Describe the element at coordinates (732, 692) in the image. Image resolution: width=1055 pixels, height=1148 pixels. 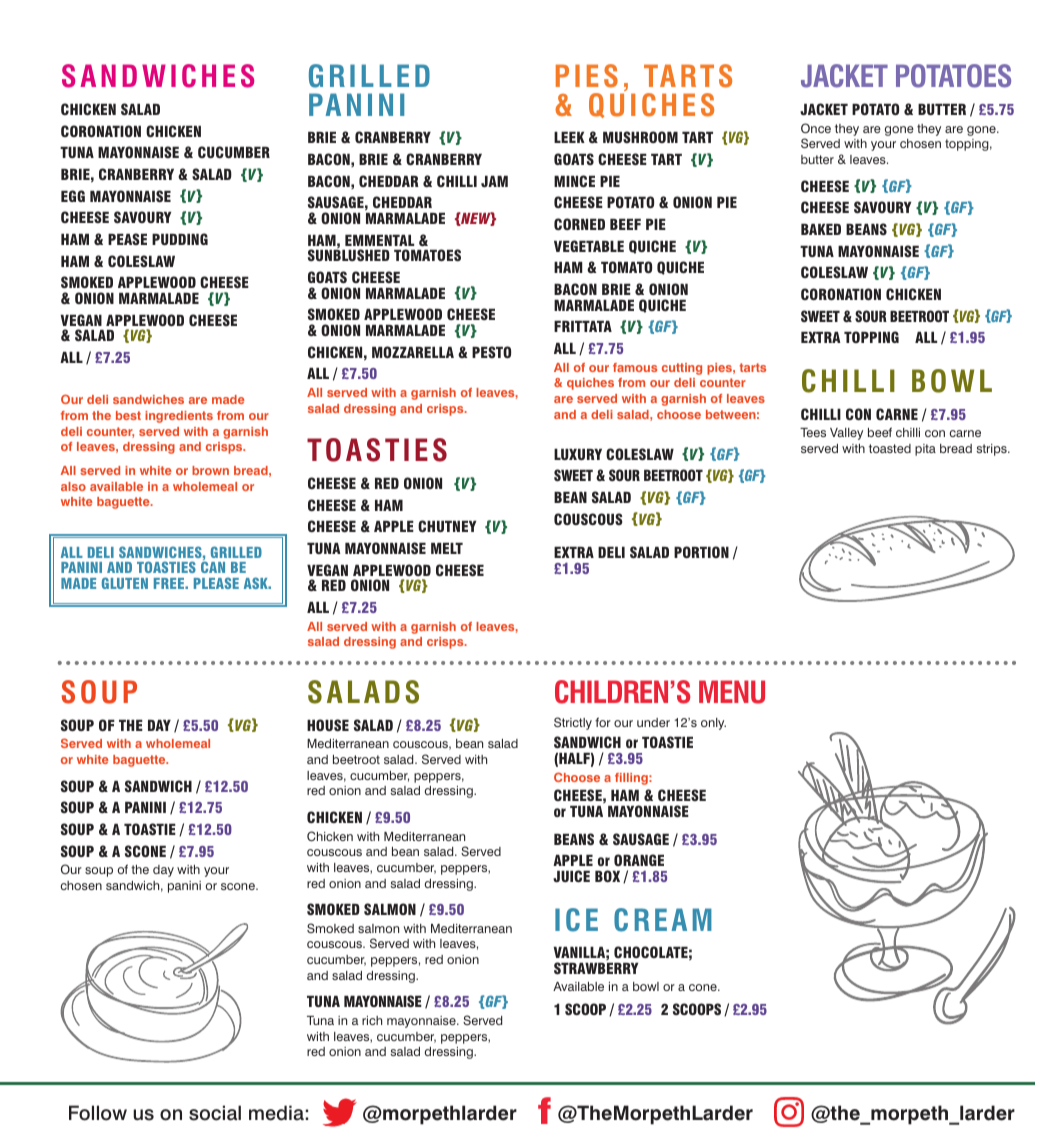
I see `MENU` at that location.
